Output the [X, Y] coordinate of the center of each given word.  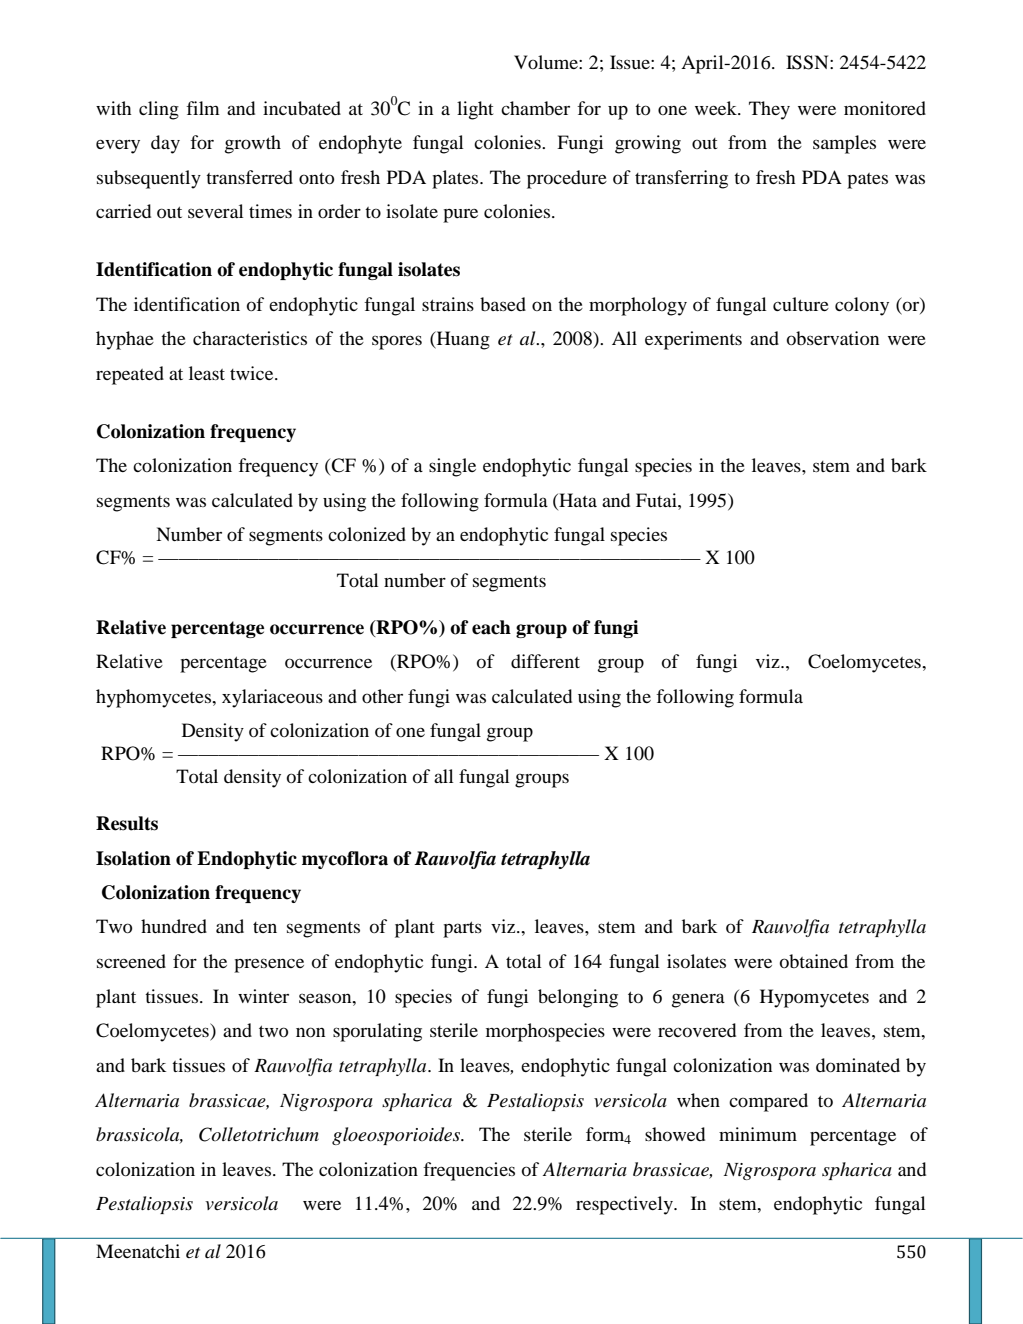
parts [462, 929]
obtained [814, 961]
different [545, 661]
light [475, 110]
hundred [174, 926]
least [207, 373]
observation [833, 338]
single [452, 467]
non [310, 1032]
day [165, 144]
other [382, 696]
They [769, 110]
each [491, 627]
